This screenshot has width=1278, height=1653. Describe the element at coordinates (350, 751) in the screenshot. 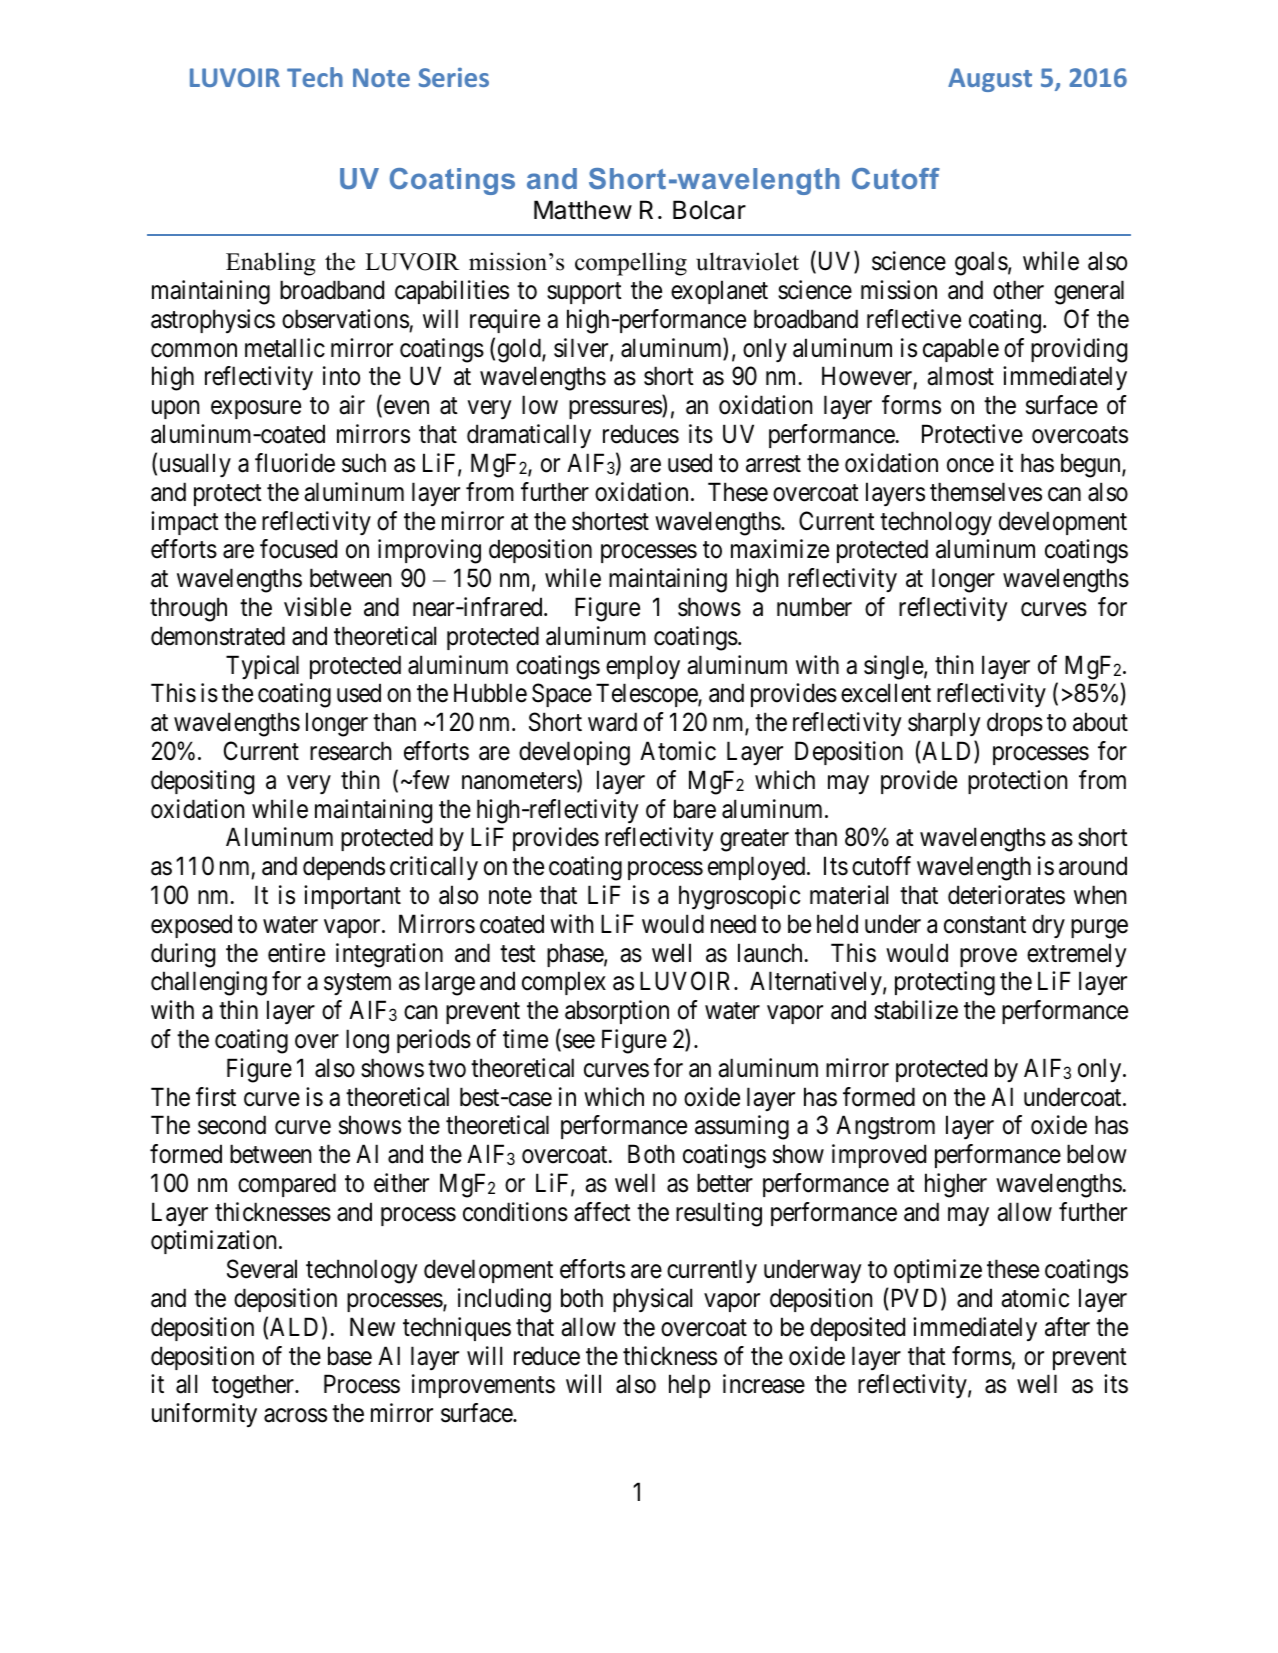

I see `research` at that location.
